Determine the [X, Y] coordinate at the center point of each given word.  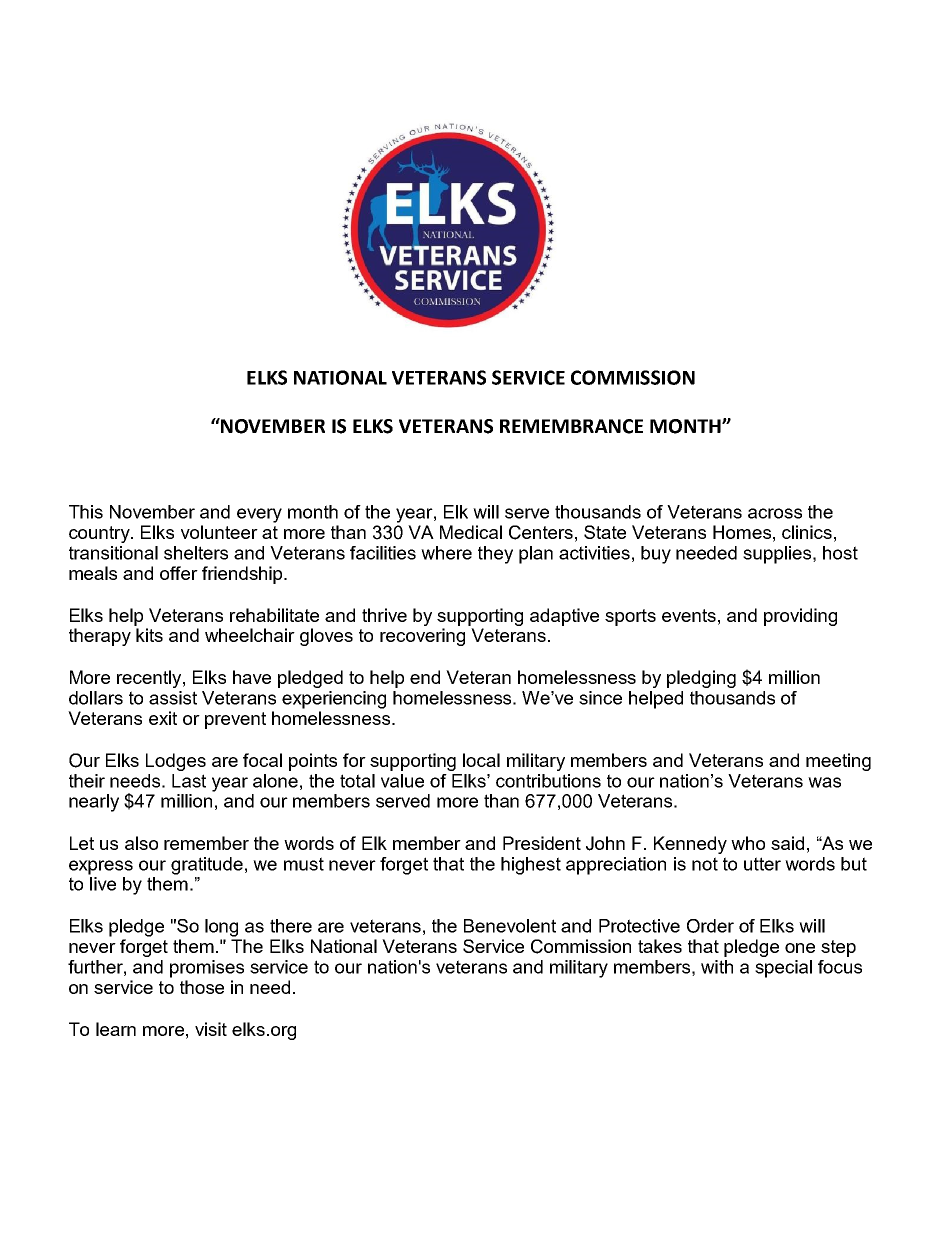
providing [800, 617]
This [86, 512]
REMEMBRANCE [571, 426]
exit [163, 718]
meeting [838, 762]
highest [531, 866]
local [481, 760]
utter [762, 864]
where [446, 553]
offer [179, 573]
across [775, 513]
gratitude [207, 866]
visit [211, 1029]
